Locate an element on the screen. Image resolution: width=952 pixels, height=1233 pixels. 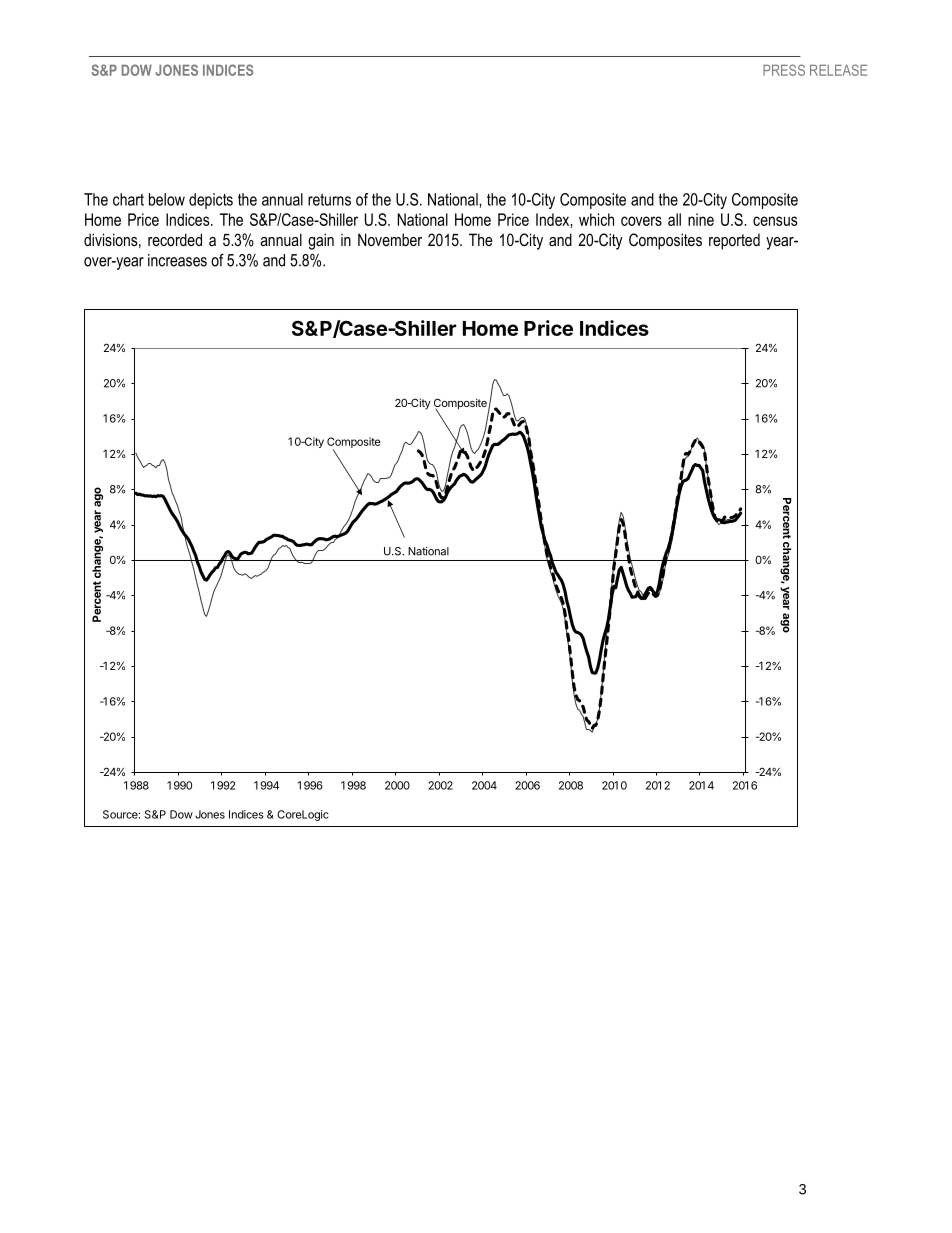
nine is located at coordinates (701, 219).
